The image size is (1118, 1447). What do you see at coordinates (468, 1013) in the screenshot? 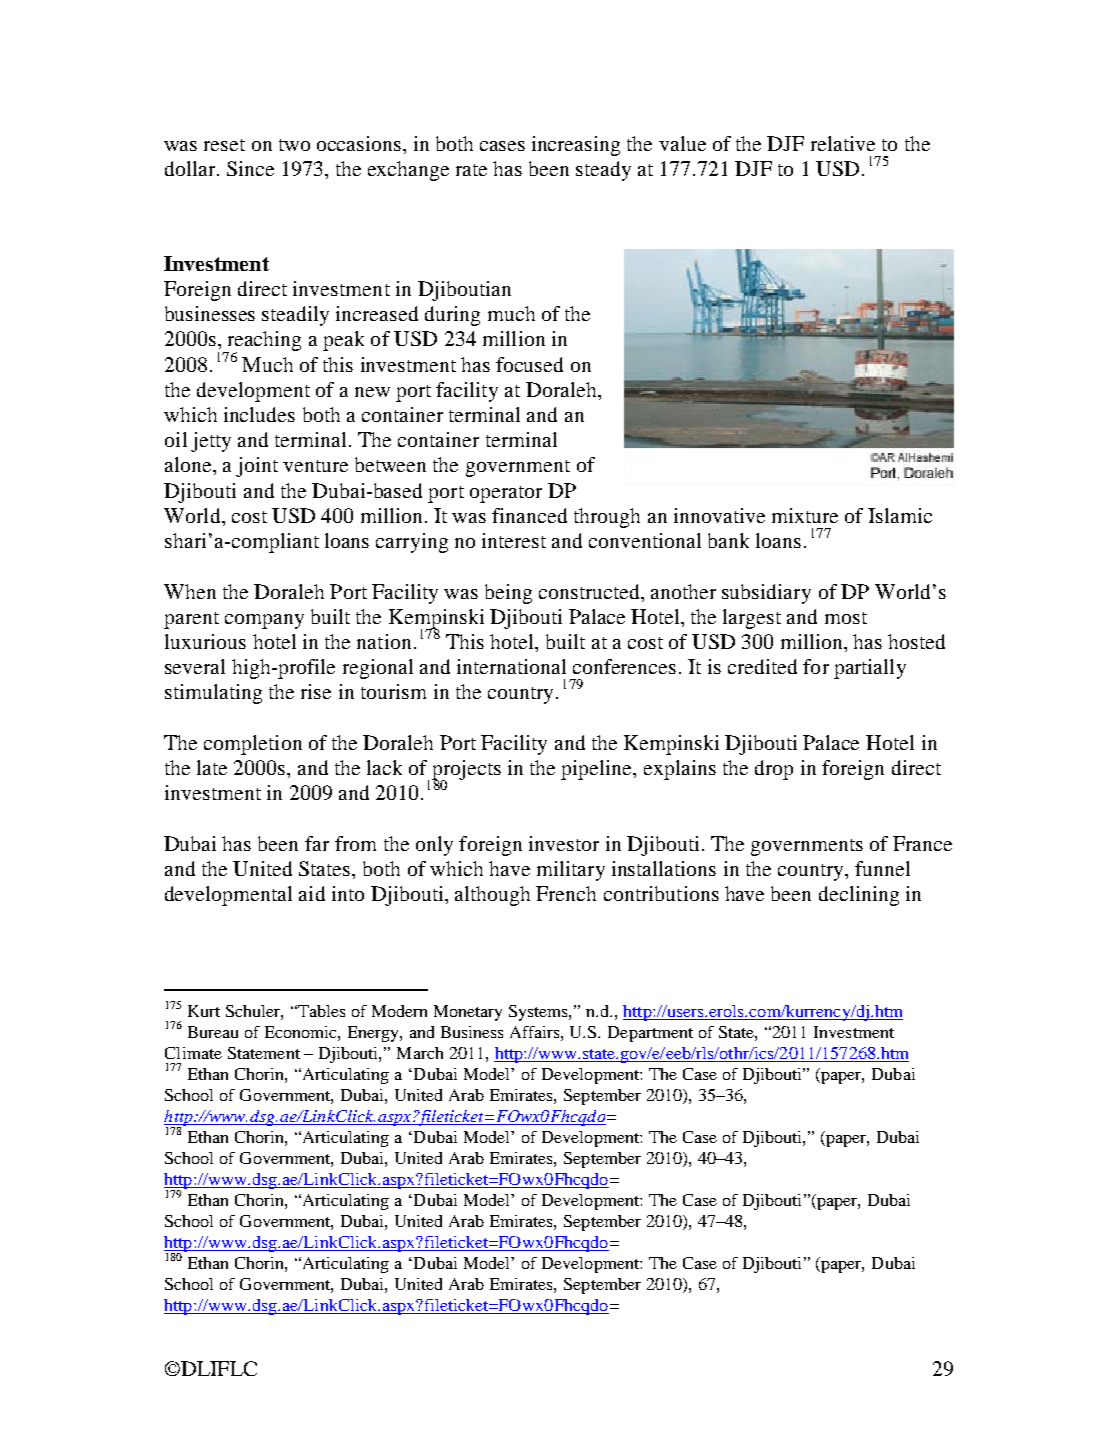
I see `Monetary` at bounding box center [468, 1013].
